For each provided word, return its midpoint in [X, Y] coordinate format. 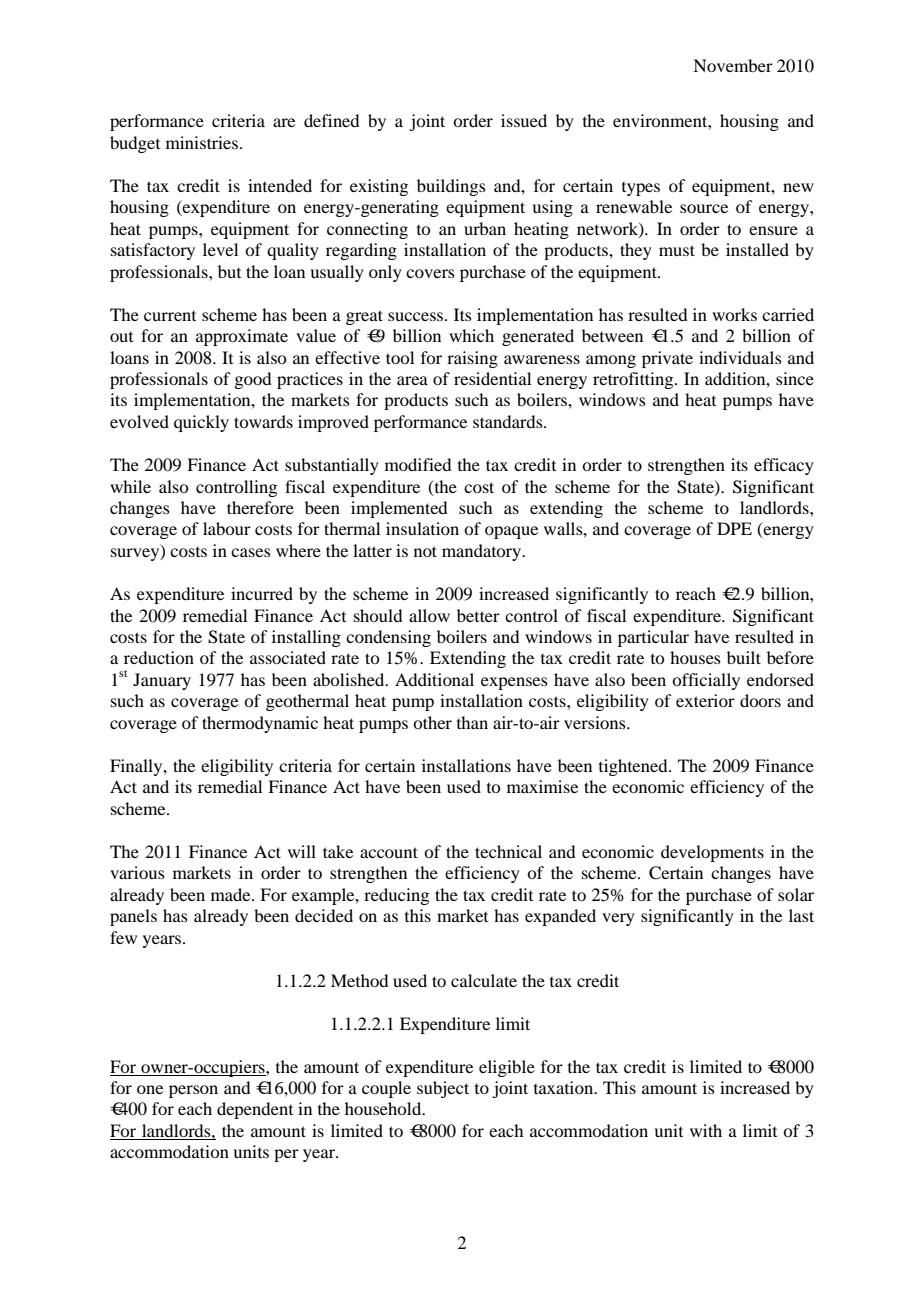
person [193, 1091]
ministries [203, 142]
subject [443, 1089]
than [472, 722]
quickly [201, 423]
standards [509, 421]
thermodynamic [260, 724]
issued [524, 120]
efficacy [784, 466]
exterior [705, 700]
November [733, 65]
